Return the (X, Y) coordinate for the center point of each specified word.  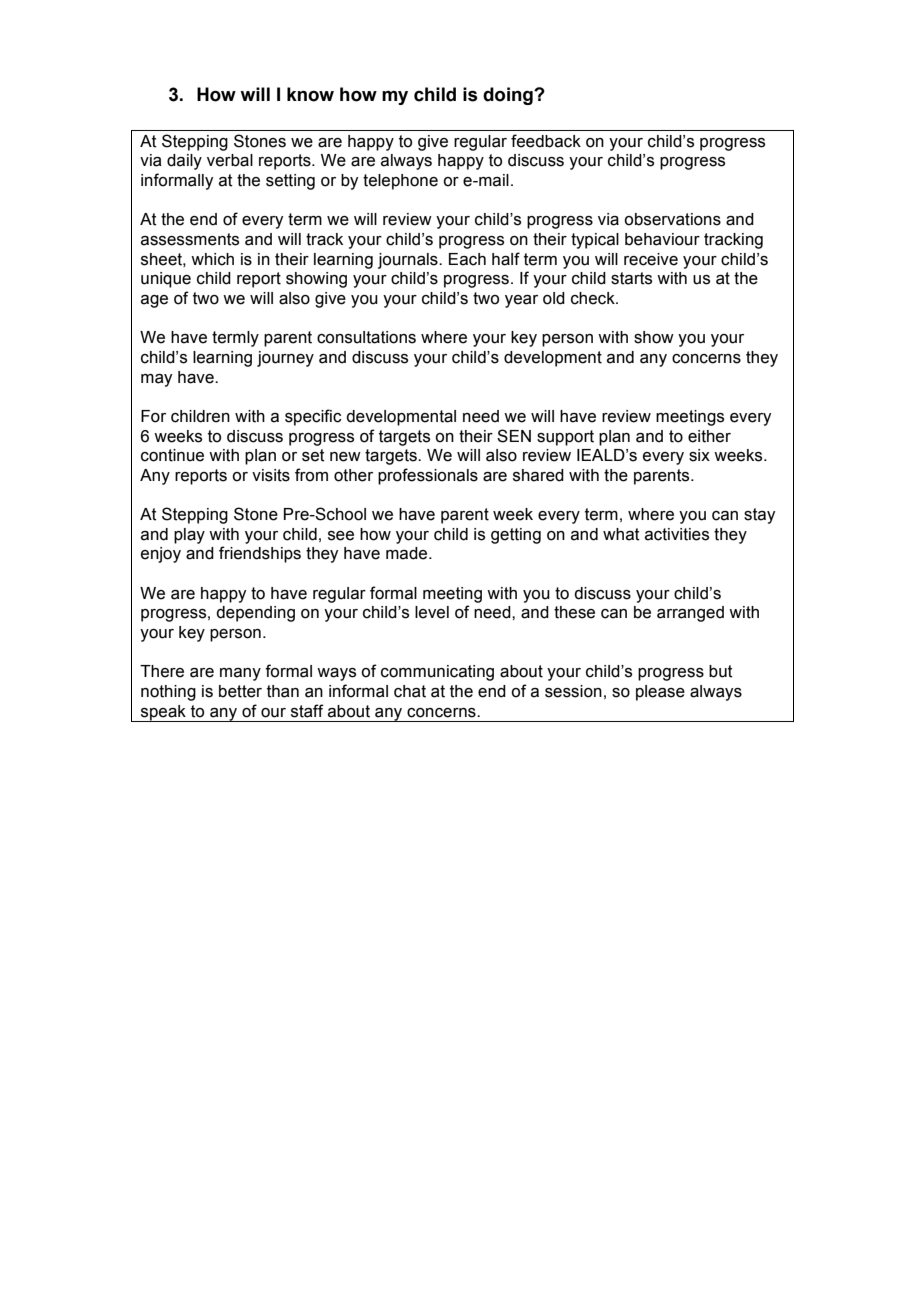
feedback (546, 141)
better (240, 691)
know (310, 94)
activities (677, 534)
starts (631, 278)
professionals (428, 476)
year (521, 301)
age (154, 301)
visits (271, 475)
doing (509, 96)
